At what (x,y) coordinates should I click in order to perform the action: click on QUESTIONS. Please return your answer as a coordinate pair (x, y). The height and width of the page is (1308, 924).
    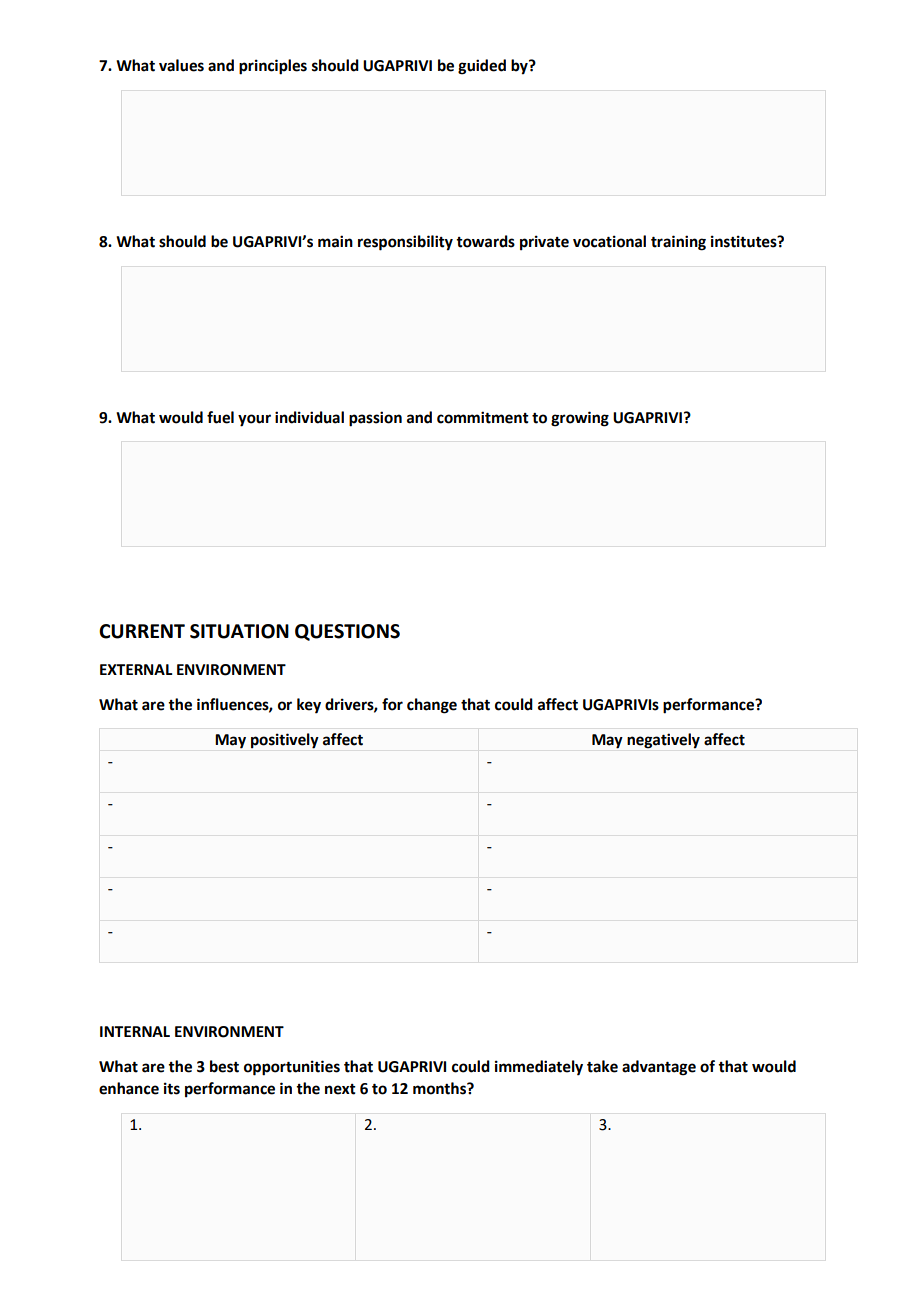
    Looking at the image, I should click on (347, 632).
